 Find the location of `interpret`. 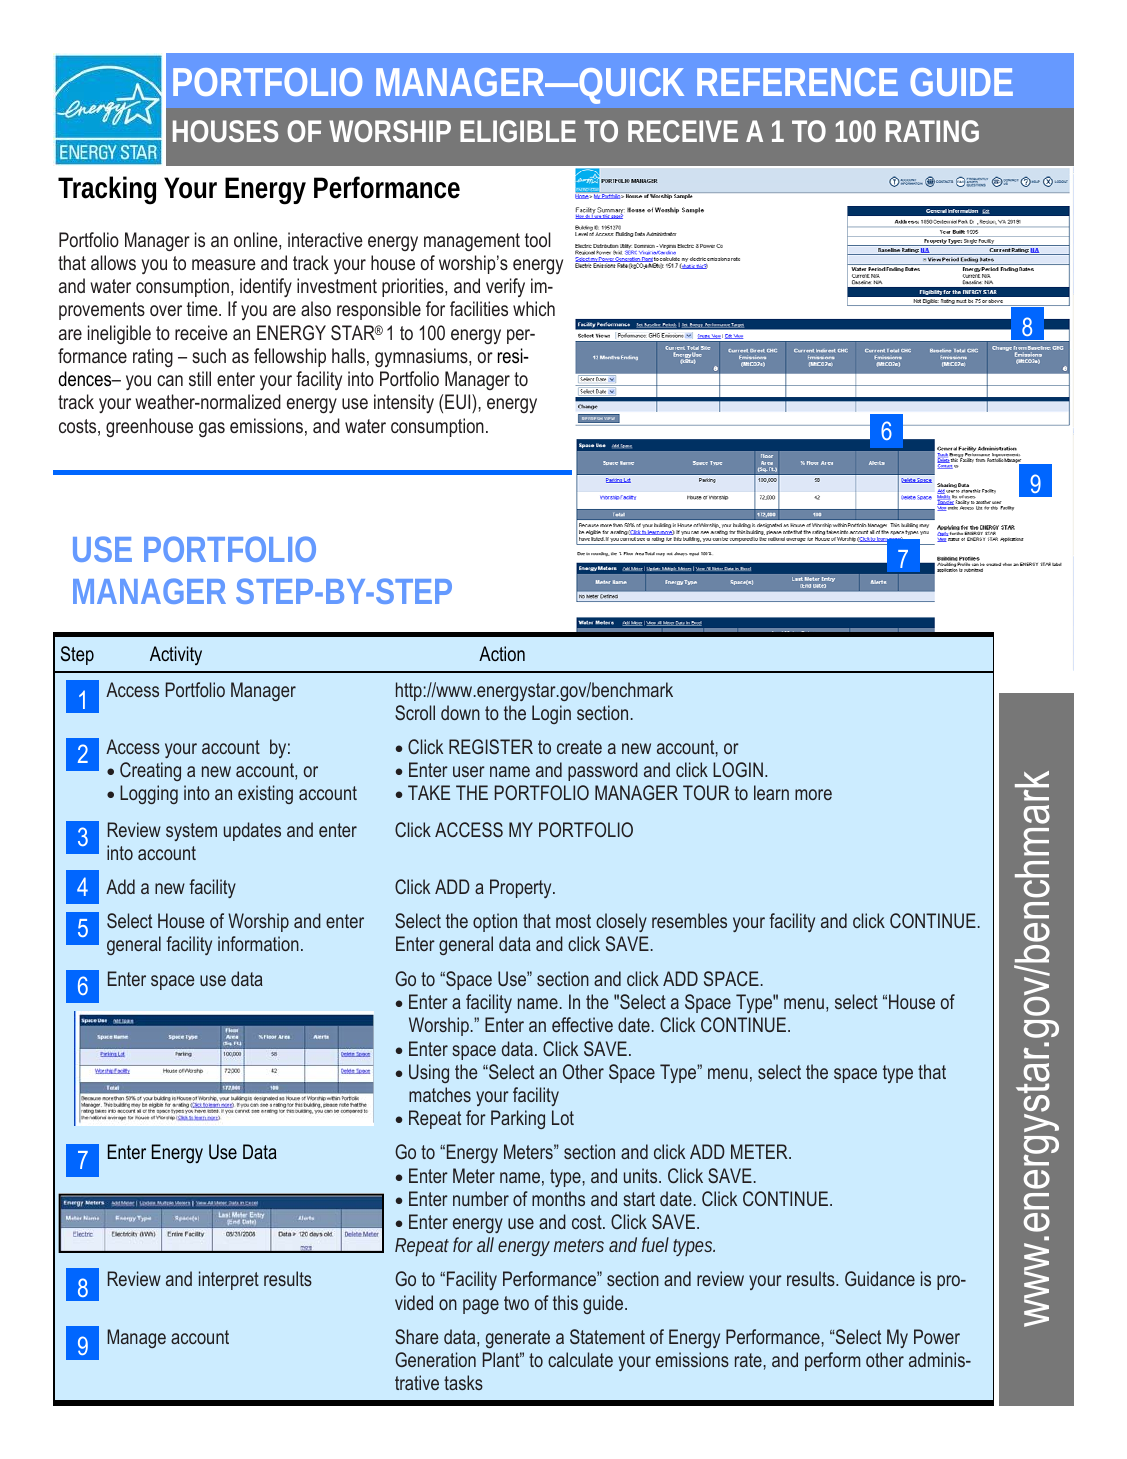

interpret is located at coordinates (229, 1280).
